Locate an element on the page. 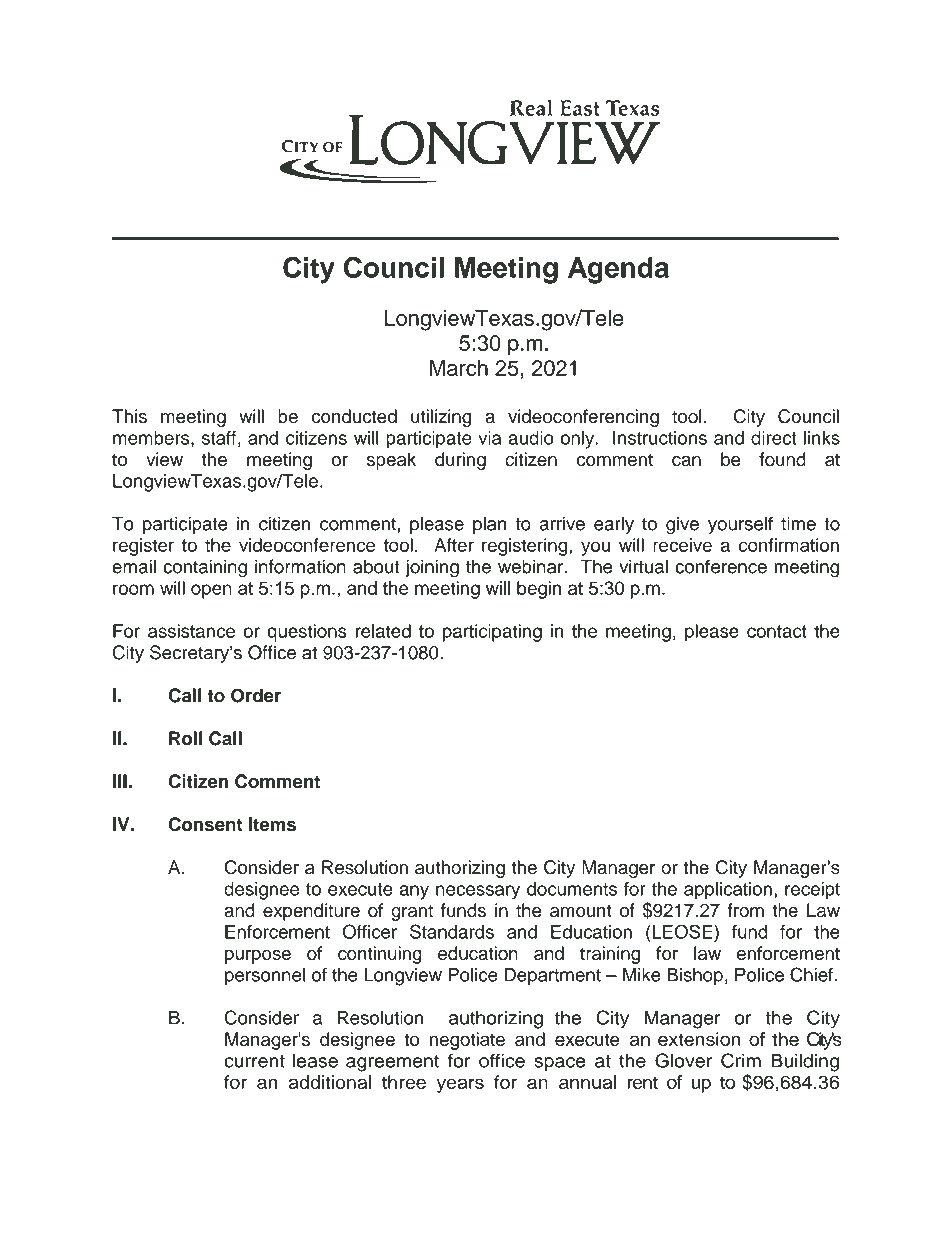 The height and width of the image is (1233, 952). March is located at coordinates (458, 368).
